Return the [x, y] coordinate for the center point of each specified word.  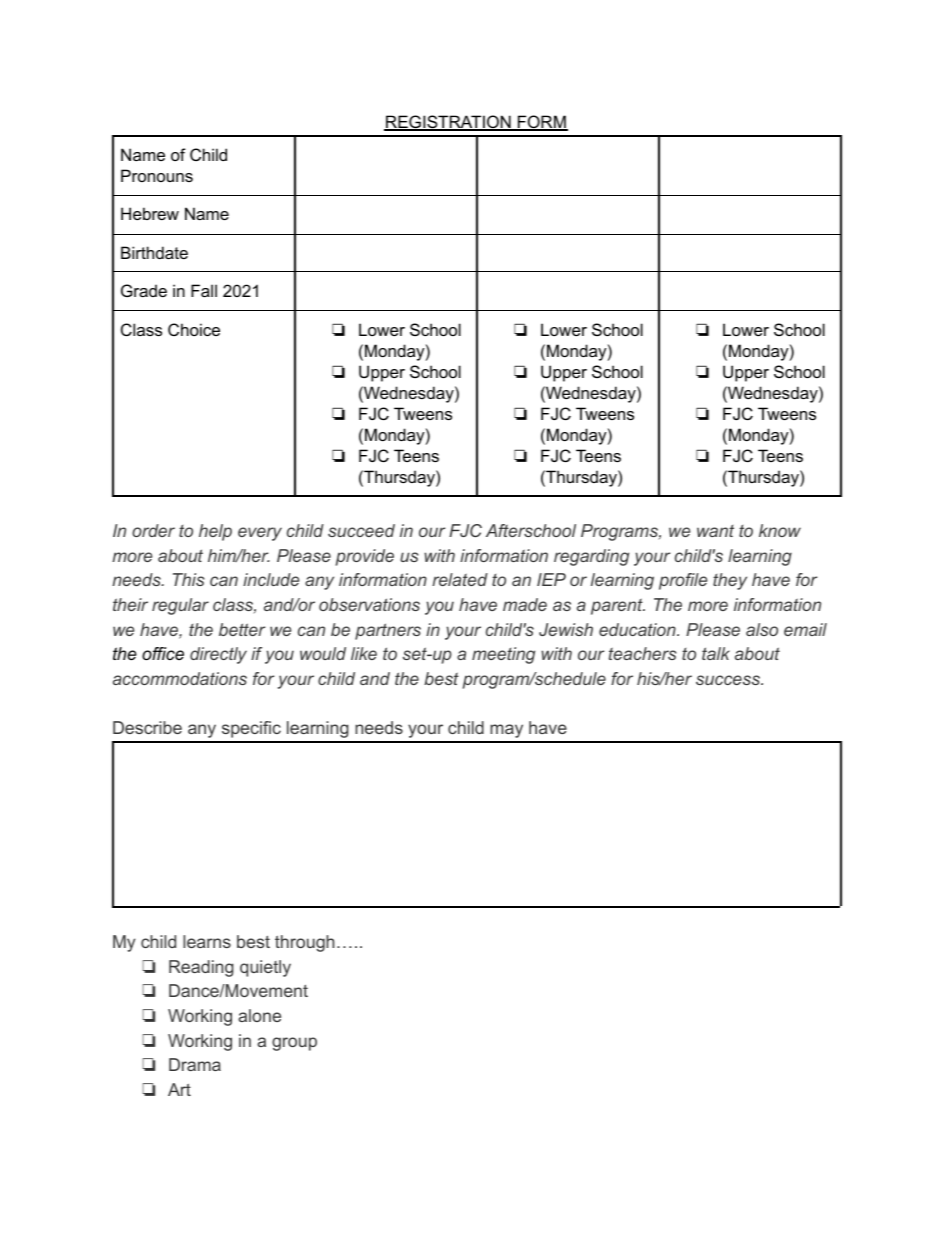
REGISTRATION [448, 123]
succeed [361, 530]
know [780, 530]
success [729, 680]
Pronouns [157, 175]
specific [251, 729]
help [215, 532]
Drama [195, 1064]
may [506, 731]
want [715, 531]
